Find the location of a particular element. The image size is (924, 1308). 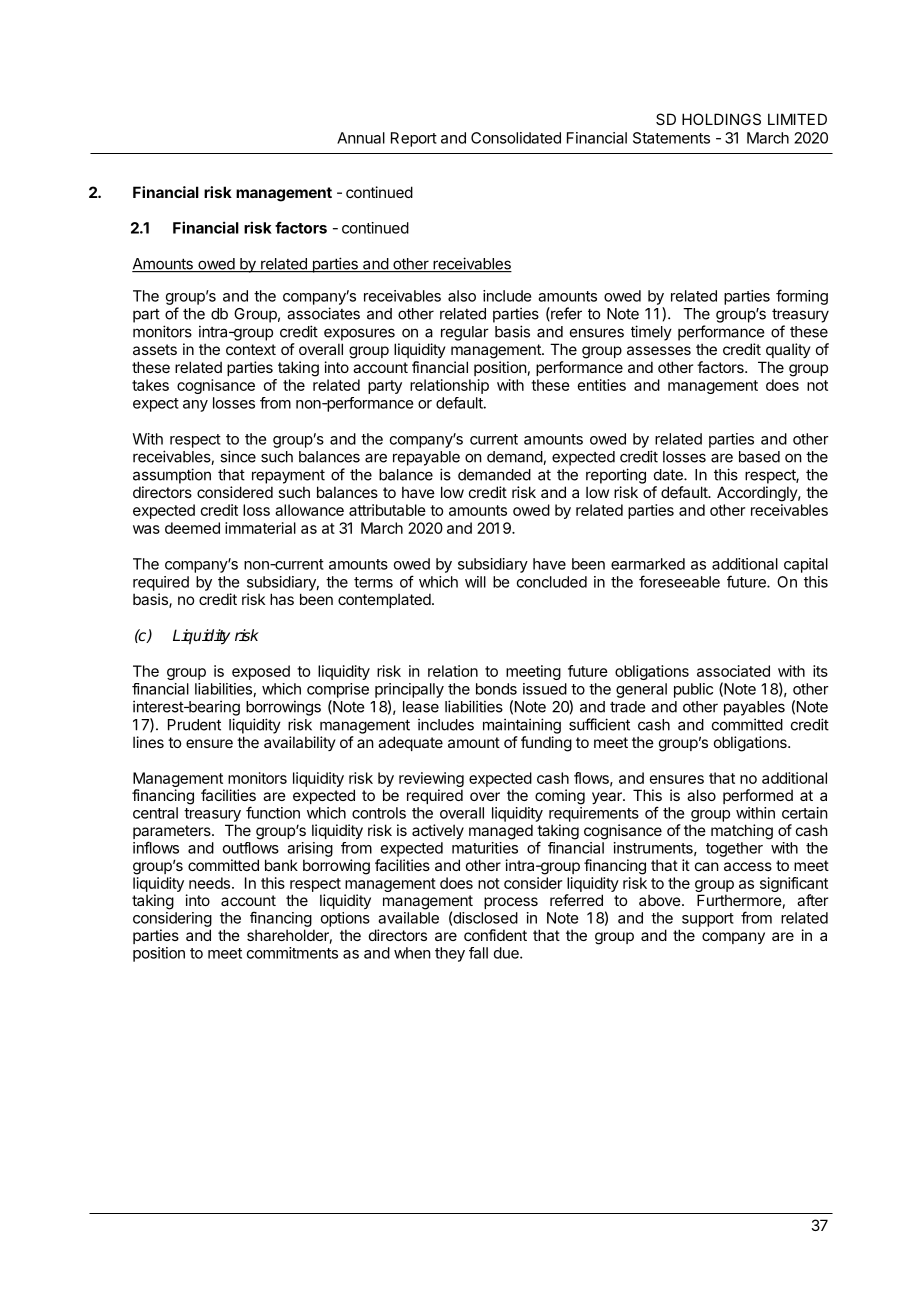

HOLDINGS is located at coordinates (721, 119).
